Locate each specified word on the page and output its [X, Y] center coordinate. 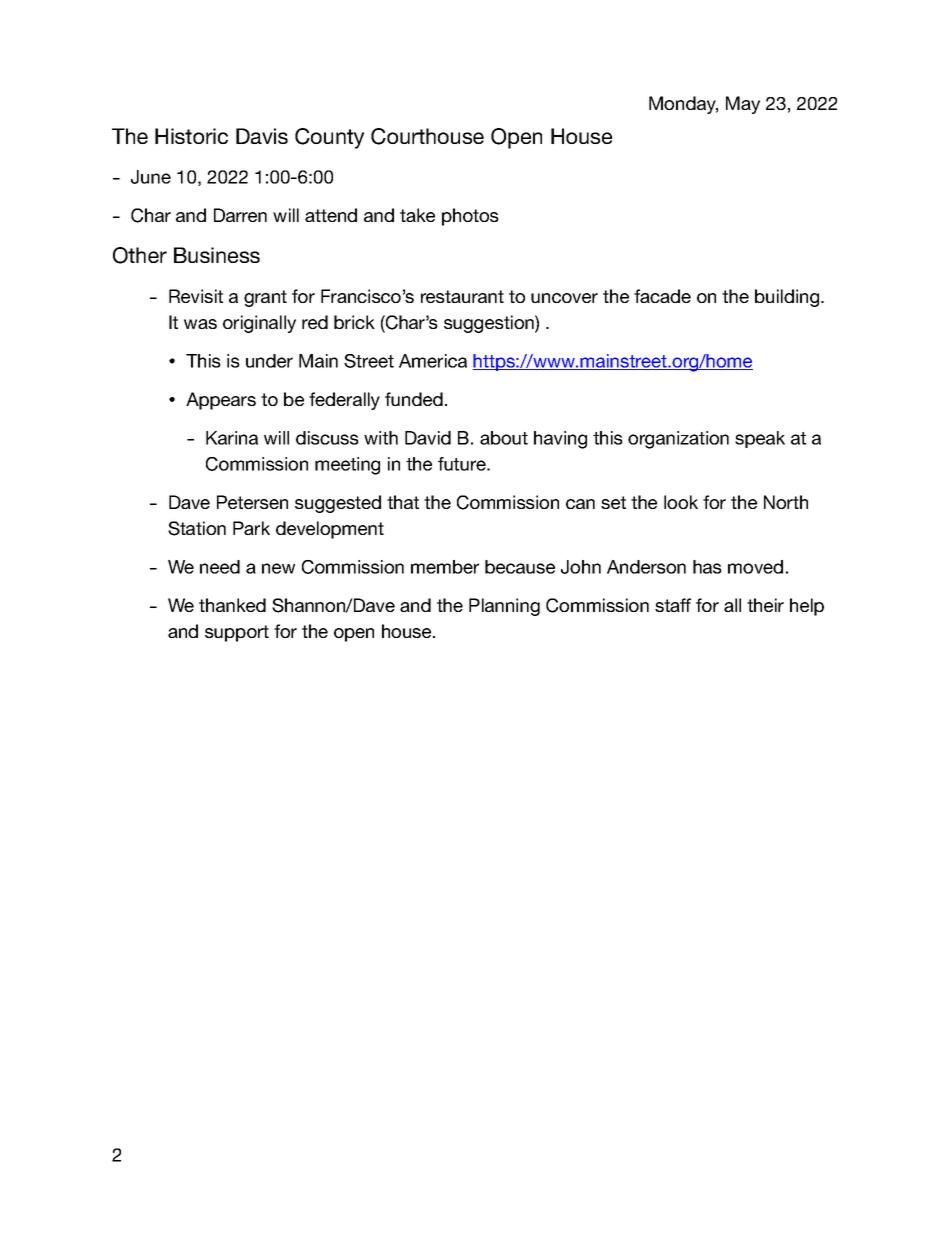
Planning [504, 607]
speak [760, 439]
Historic [191, 136]
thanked [232, 605]
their [765, 605]
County [329, 138]
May [743, 105]
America [433, 361]
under [269, 361]
